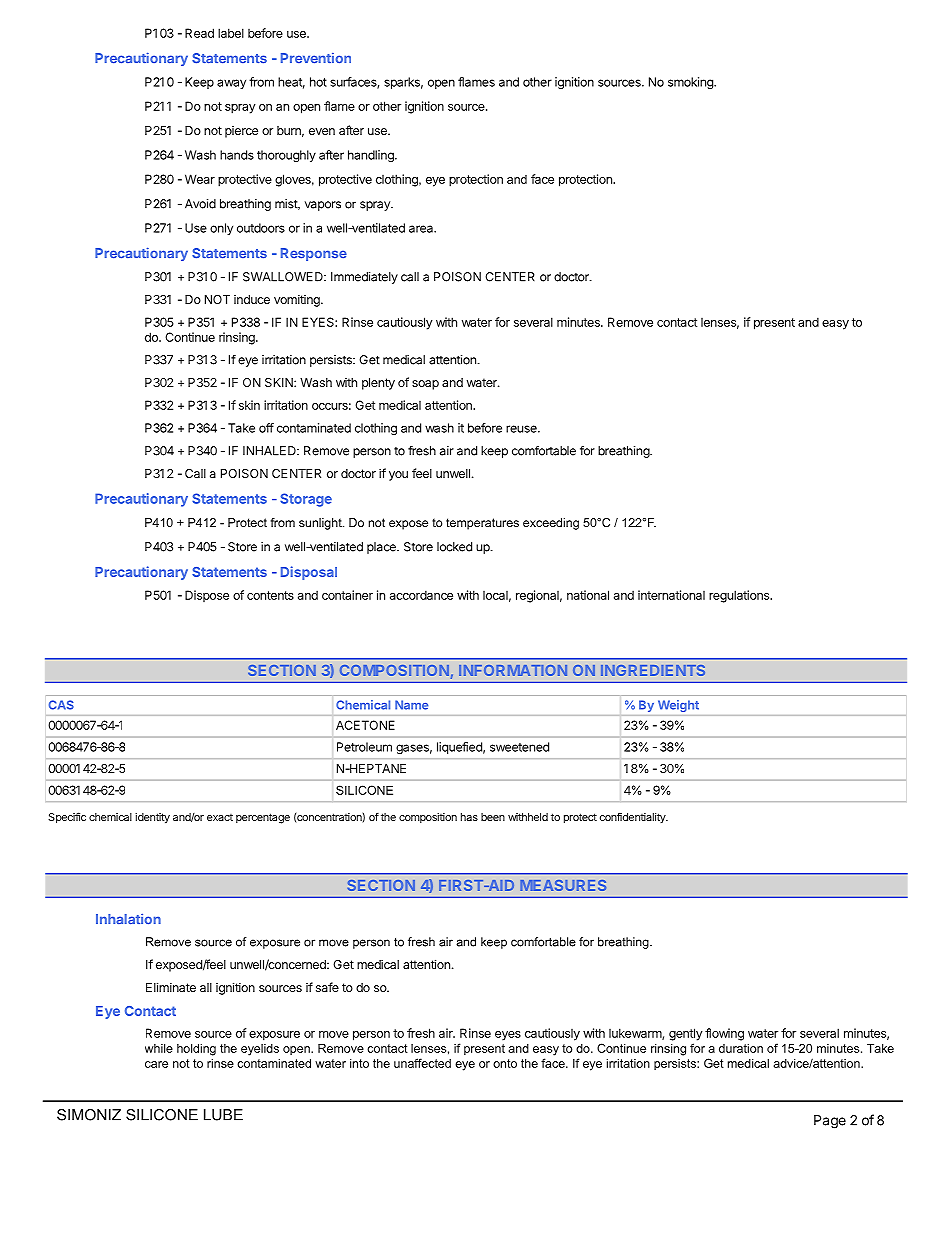  I want to click on unaffected, so click(422, 1063).
